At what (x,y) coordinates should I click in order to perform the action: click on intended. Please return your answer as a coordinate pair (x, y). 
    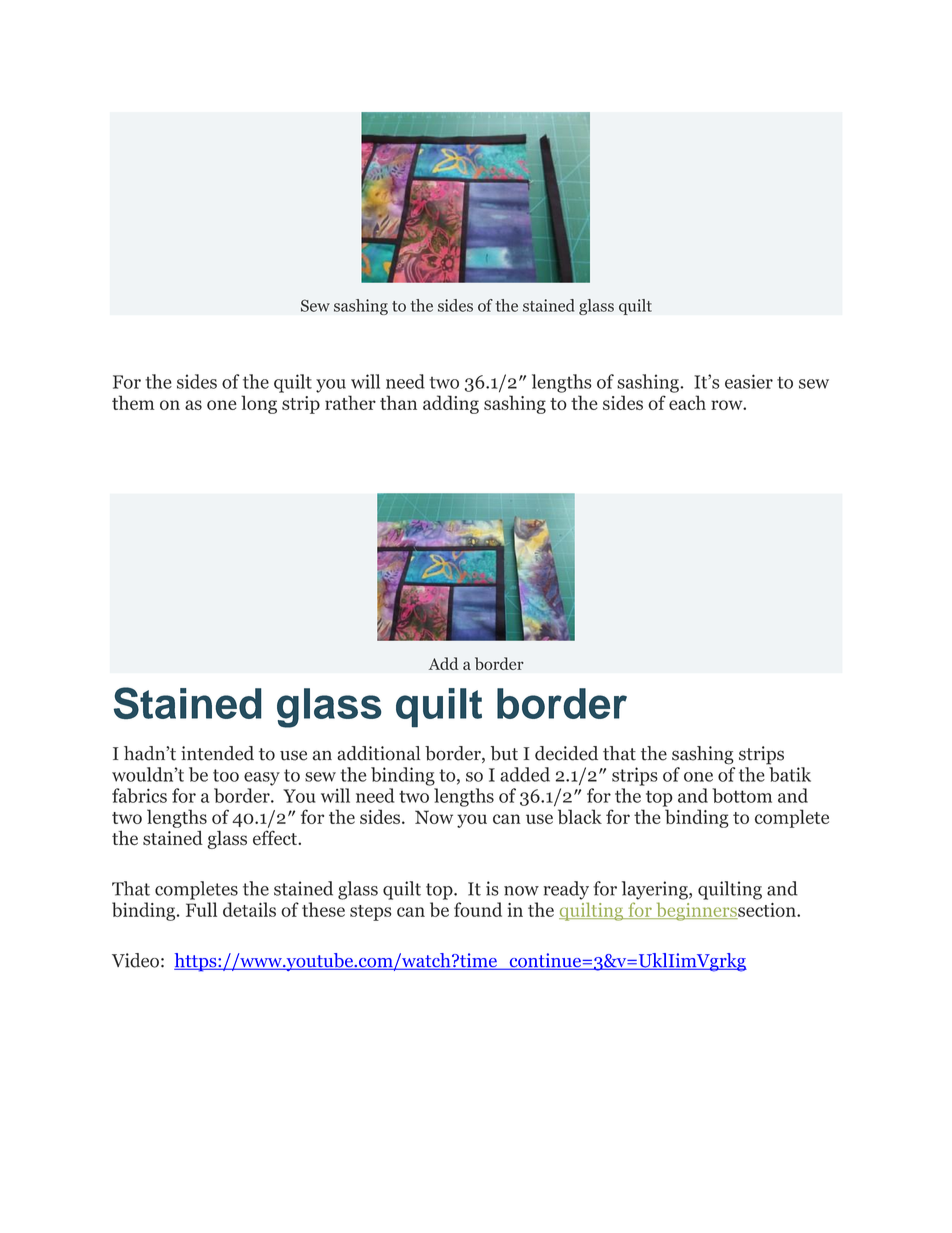
    Looking at the image, I should click on (217, 753).
